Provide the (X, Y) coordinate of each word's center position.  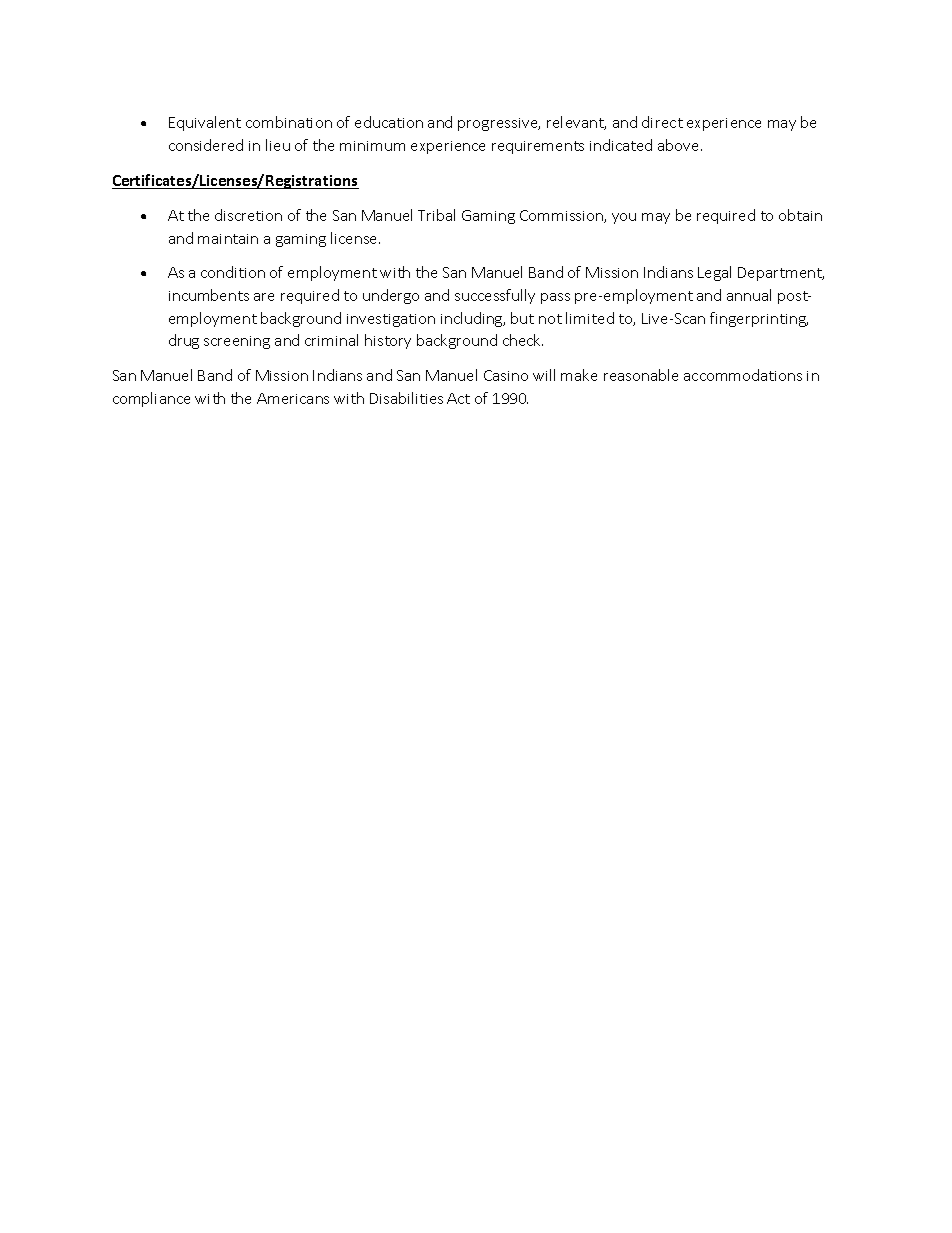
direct (662, 122)
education (389, 122)
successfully (495, 296)
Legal (714, 273)
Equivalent (205, 123)
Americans (293, 398)
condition (233, 272)
